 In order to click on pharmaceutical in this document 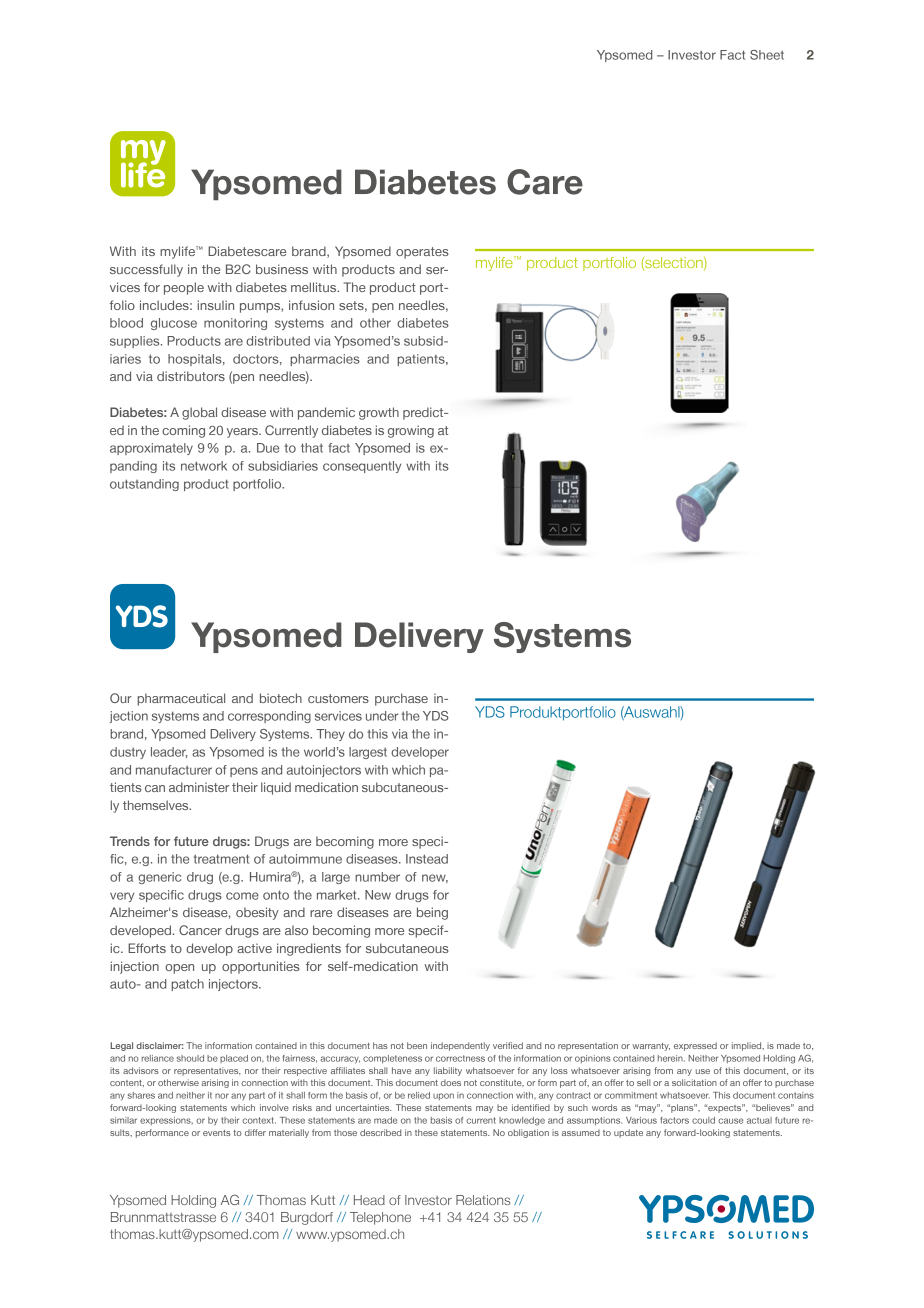, I will do `click(181, 699)`.
